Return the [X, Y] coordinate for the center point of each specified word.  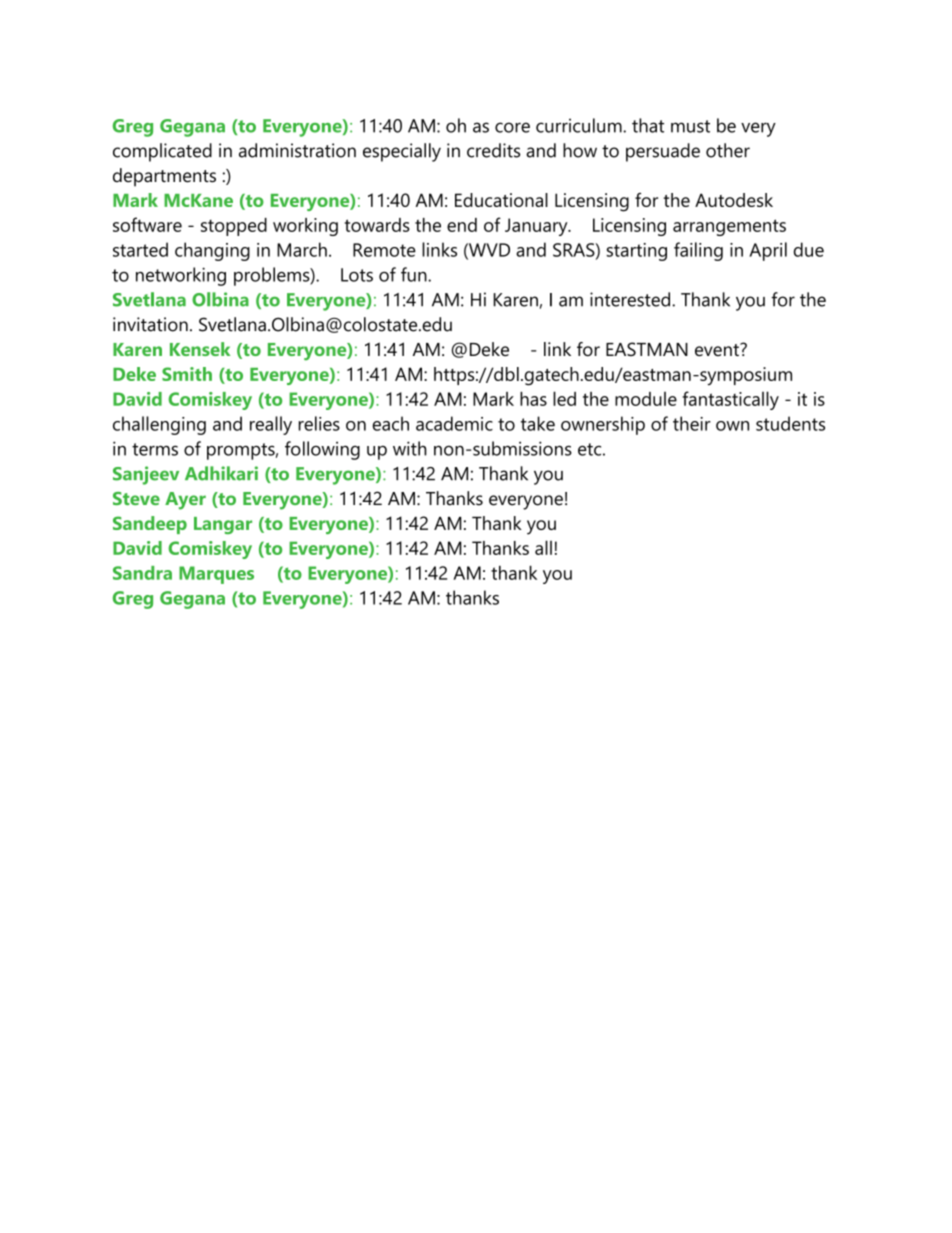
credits [493, 150]
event [718, 349]
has [533, 399]
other [728, 150]
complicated [162, 152]
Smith [187, 374]
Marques [216, 575]
